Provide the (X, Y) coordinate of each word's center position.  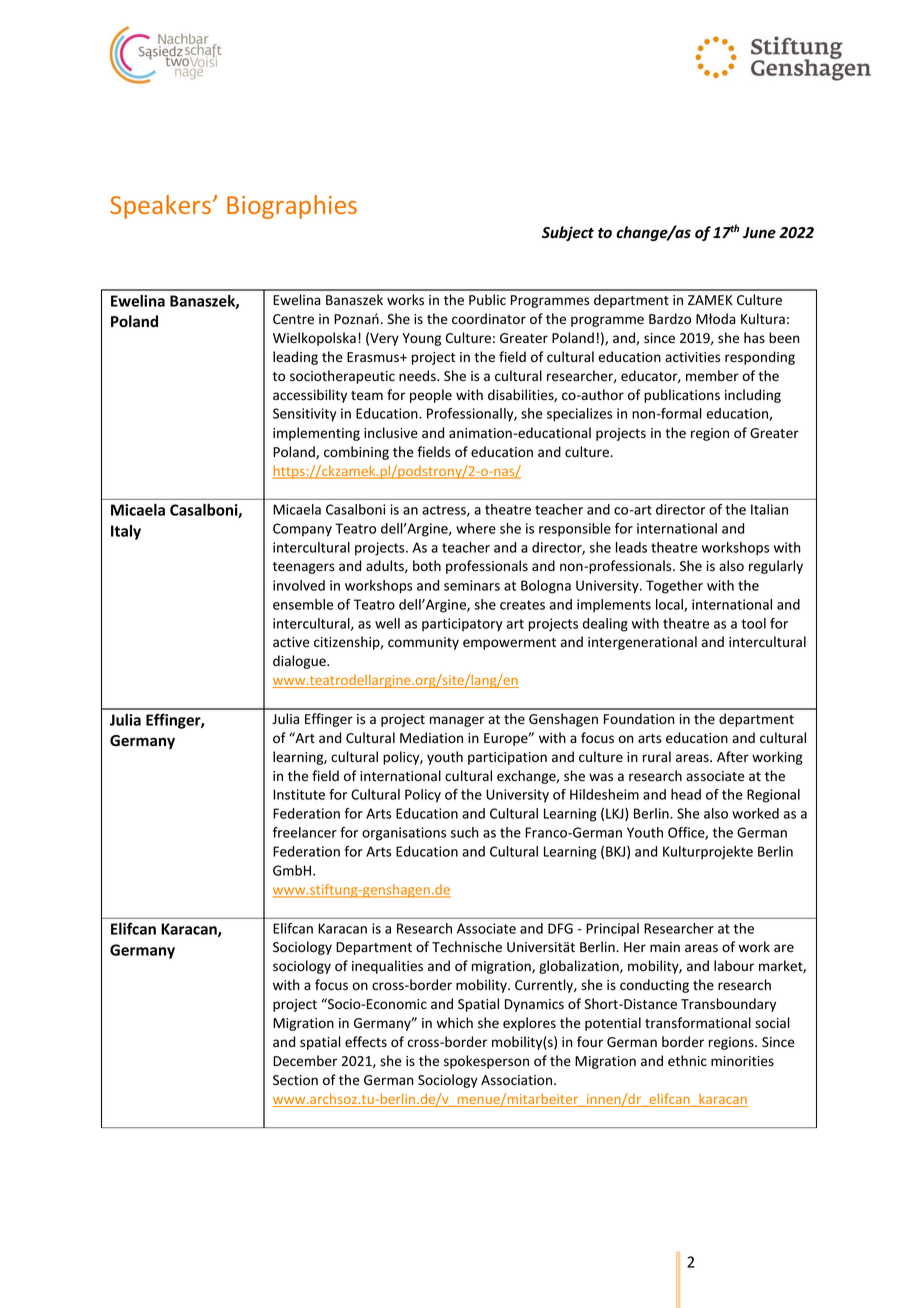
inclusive (391, 433)
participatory (462, 625)
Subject (568, 233)
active (291, 642)
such (465, 832)
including (753, 396)
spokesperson (486, 1062)
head (686, 794)
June (759, 233)
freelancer (305, 832)
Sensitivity (305, 415)
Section (295, 1080)
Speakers (160, 207)
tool (753, 623)
